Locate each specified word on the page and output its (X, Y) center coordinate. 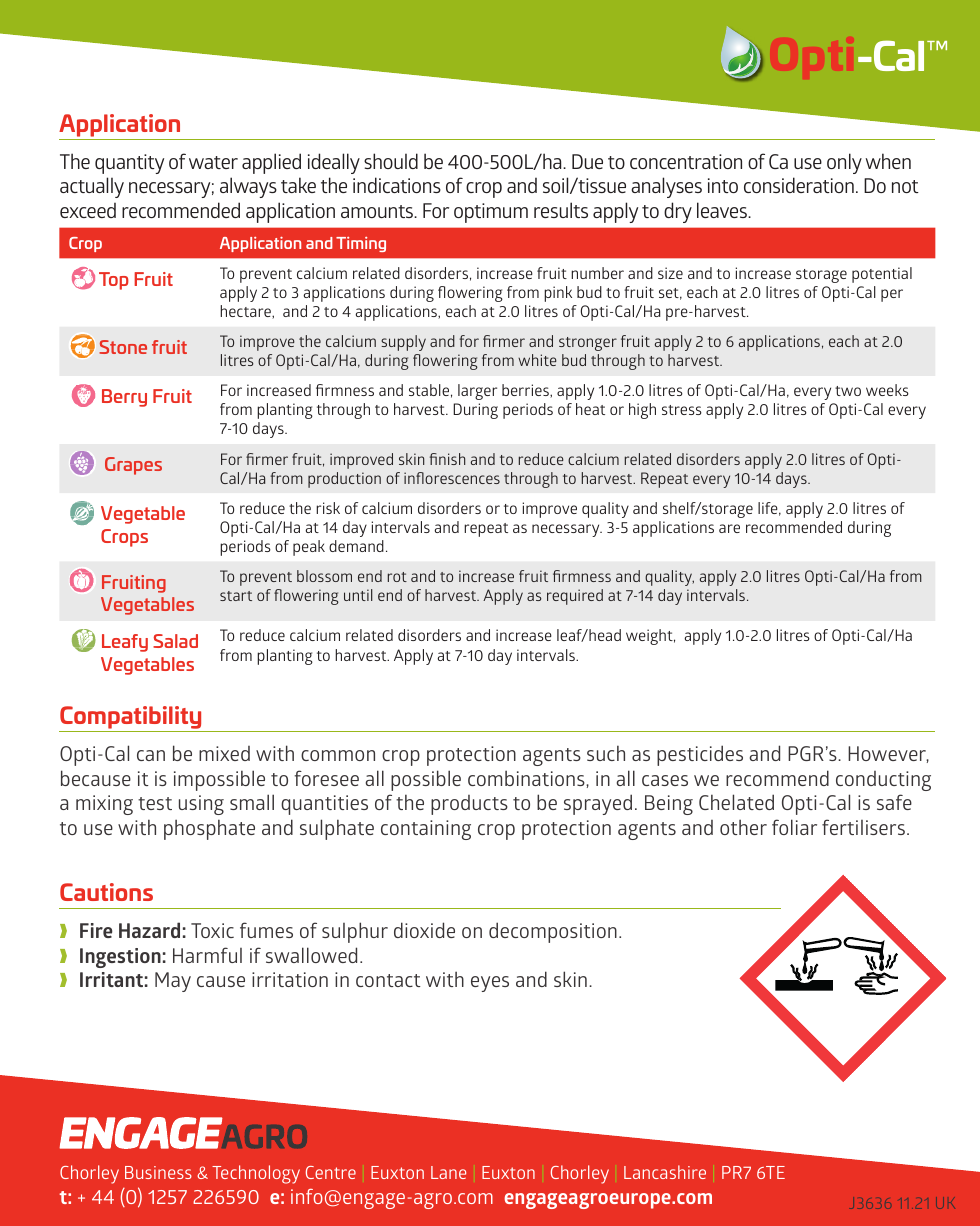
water (213, 162)
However (888, 754)
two (848, 391)
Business (158, 1172)
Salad (175, 641)
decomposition (553, 932)
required (575, 597)
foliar (794, 827)
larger (477, 392)
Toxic (212, 930)
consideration (799, 185)
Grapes (133, 466)
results (561, 210)
